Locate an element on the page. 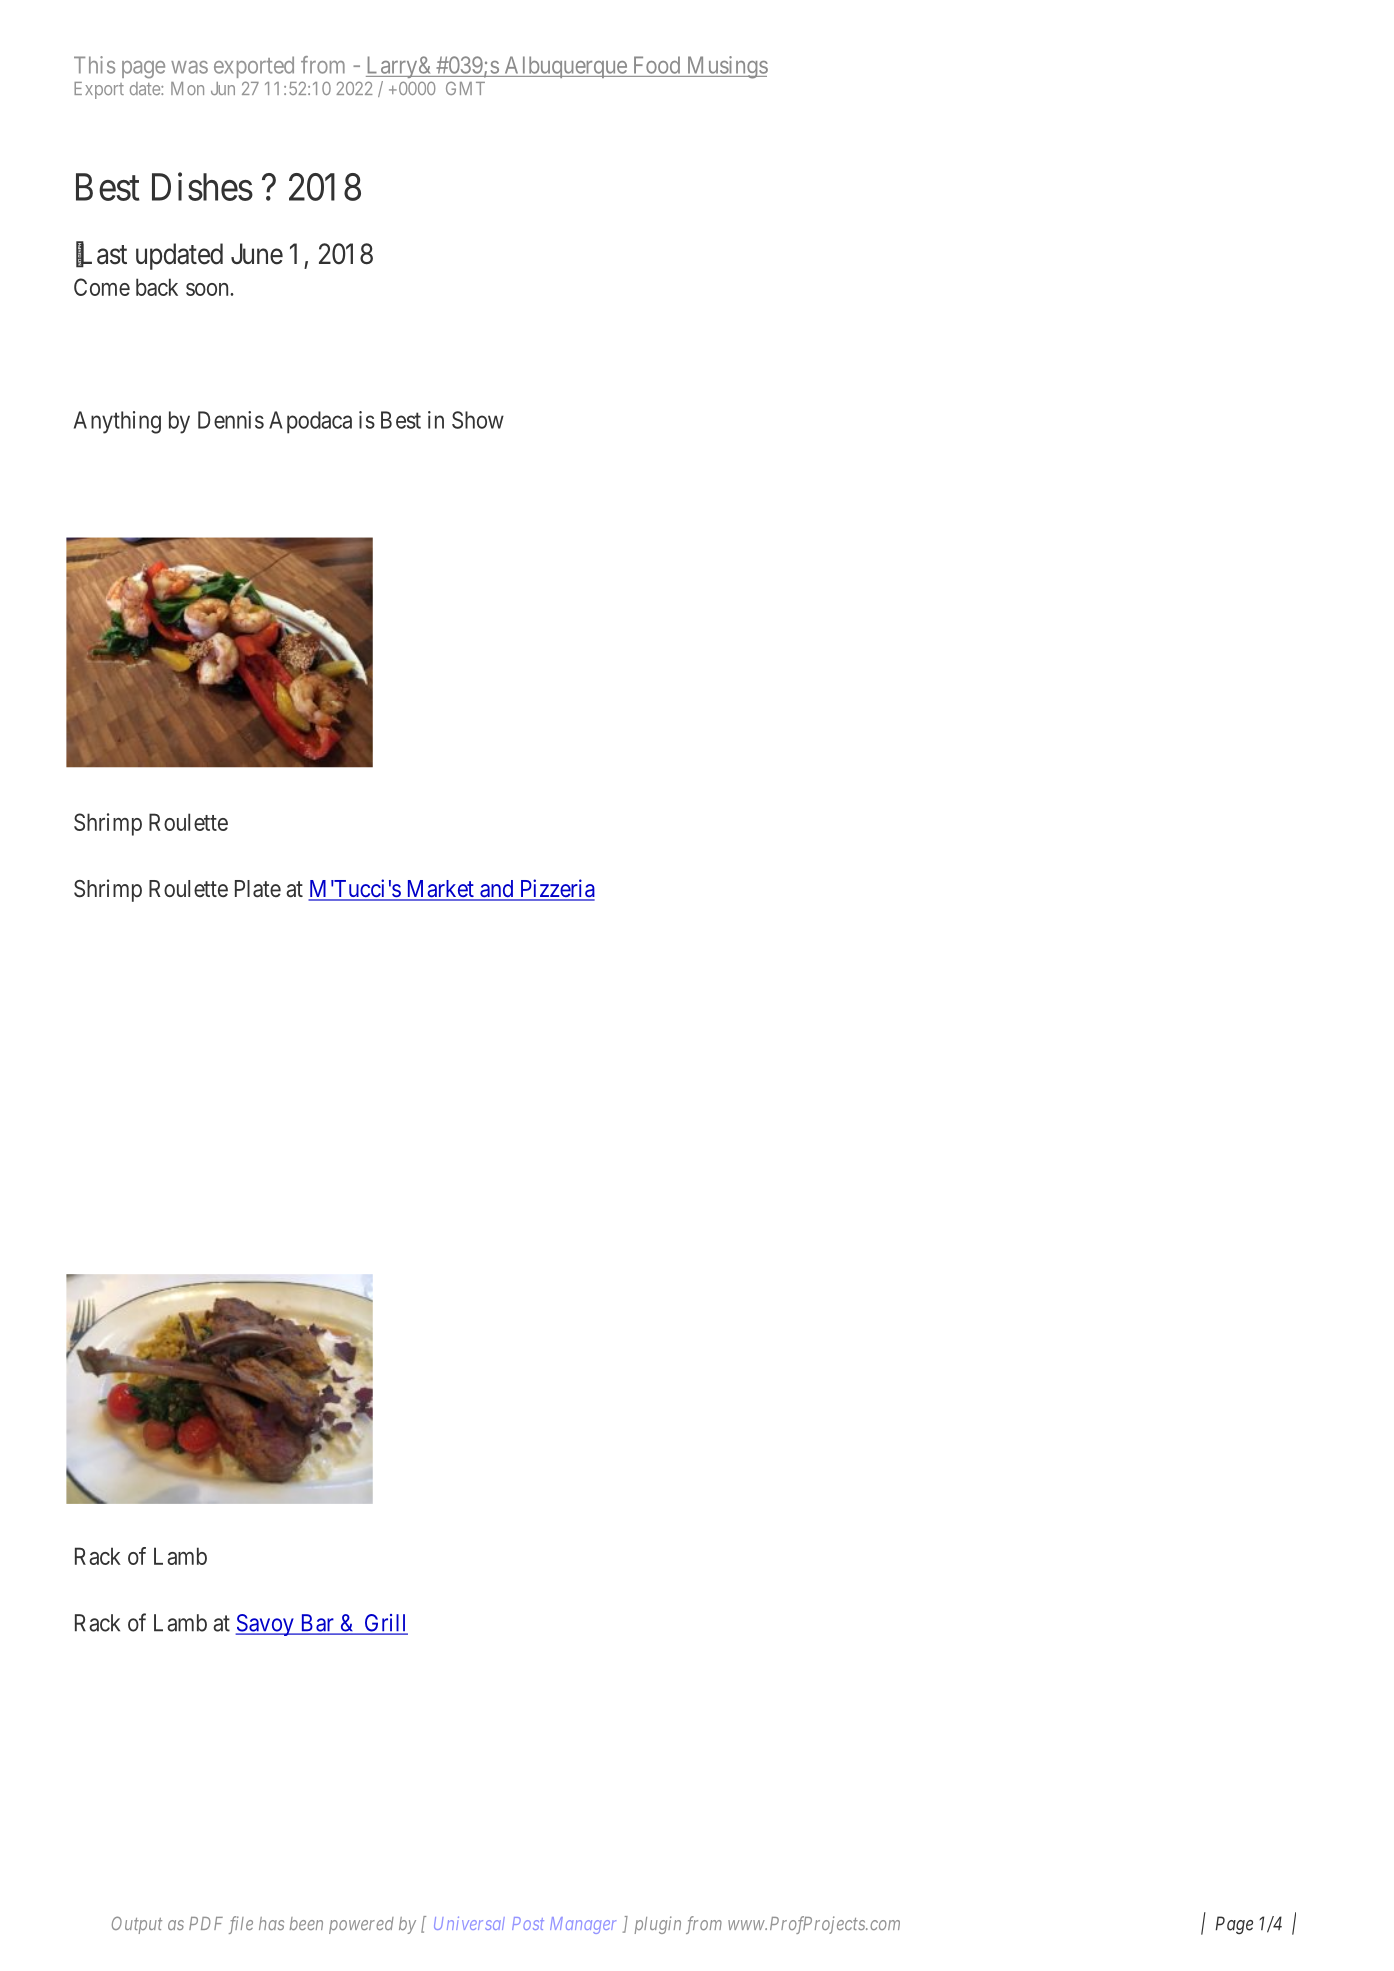  Pizzeria is located at coordinates (556, 889).
